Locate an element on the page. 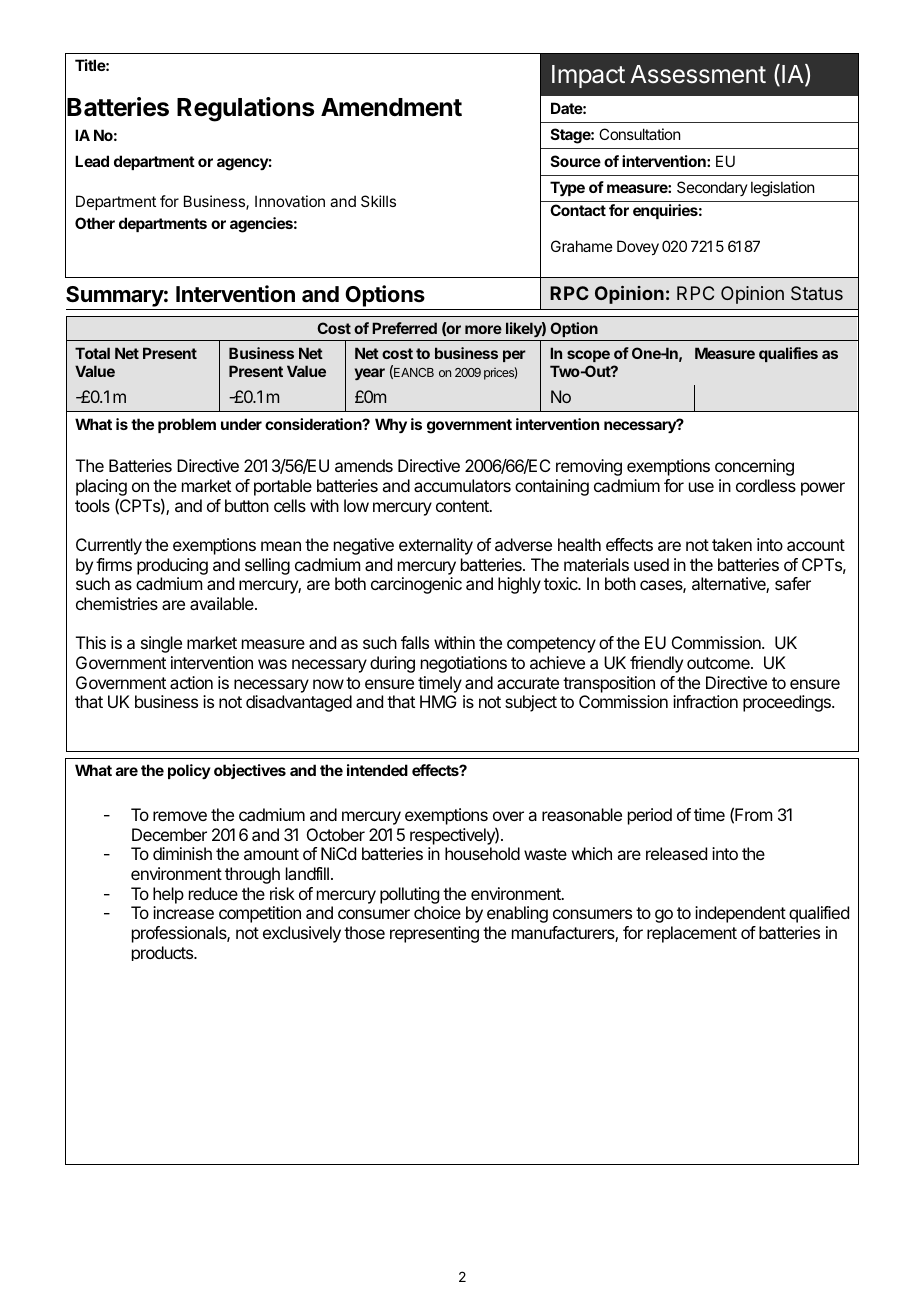 This image has width=924, height=1308. choice is located at coordinates (437, 912).
